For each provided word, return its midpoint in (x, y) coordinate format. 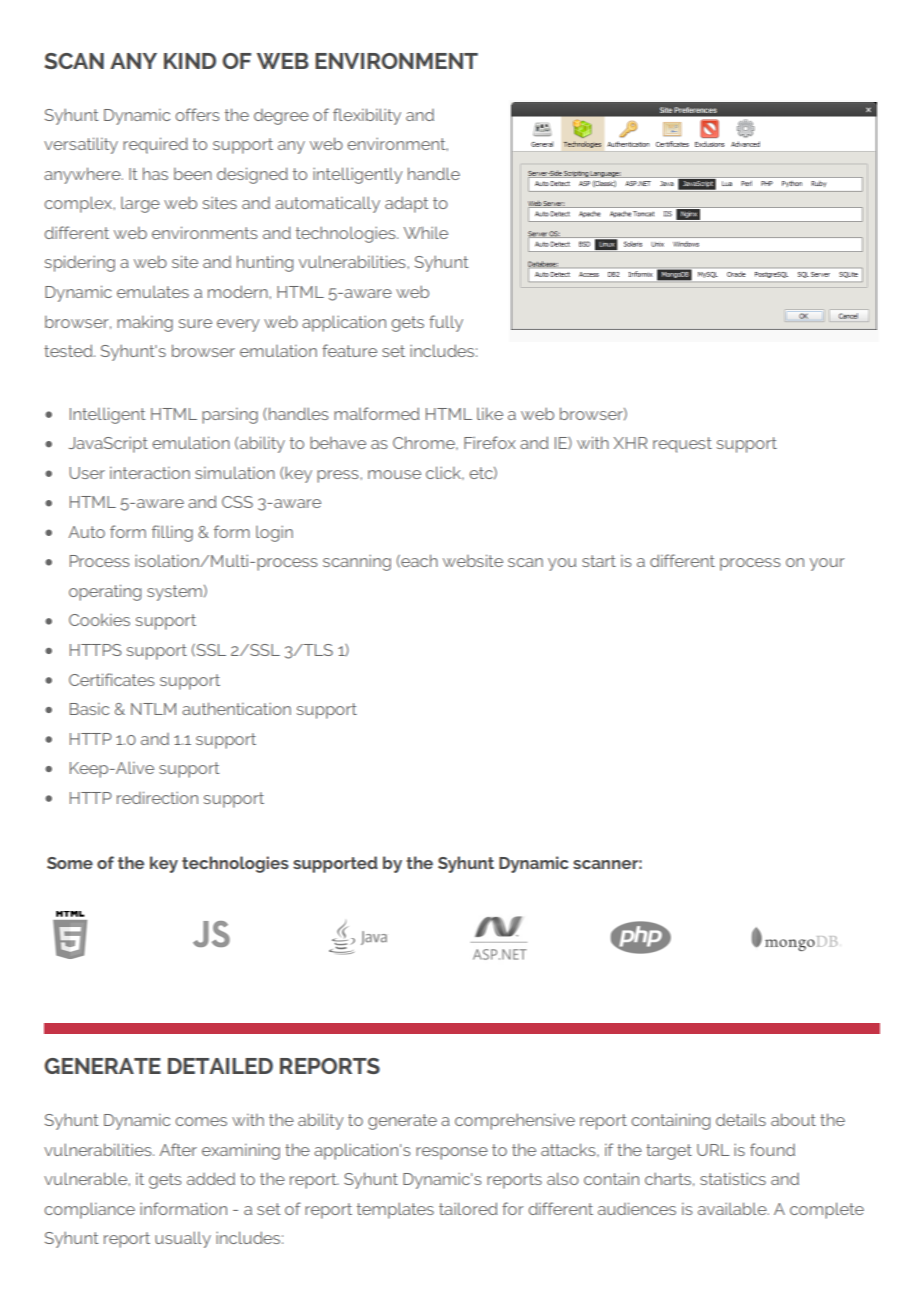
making (145, 324)
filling (172, 533)
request (682, 445)
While (425, 232)
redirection (157, 797)
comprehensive (515, 1121)
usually (183, 1240)
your (827, 564)
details (741, 1119)
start (599, 561)
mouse (394, 474)
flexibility (367, 116)
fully (446, 323)
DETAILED (220, 1066)
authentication (236, 708)
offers (197, 114)
